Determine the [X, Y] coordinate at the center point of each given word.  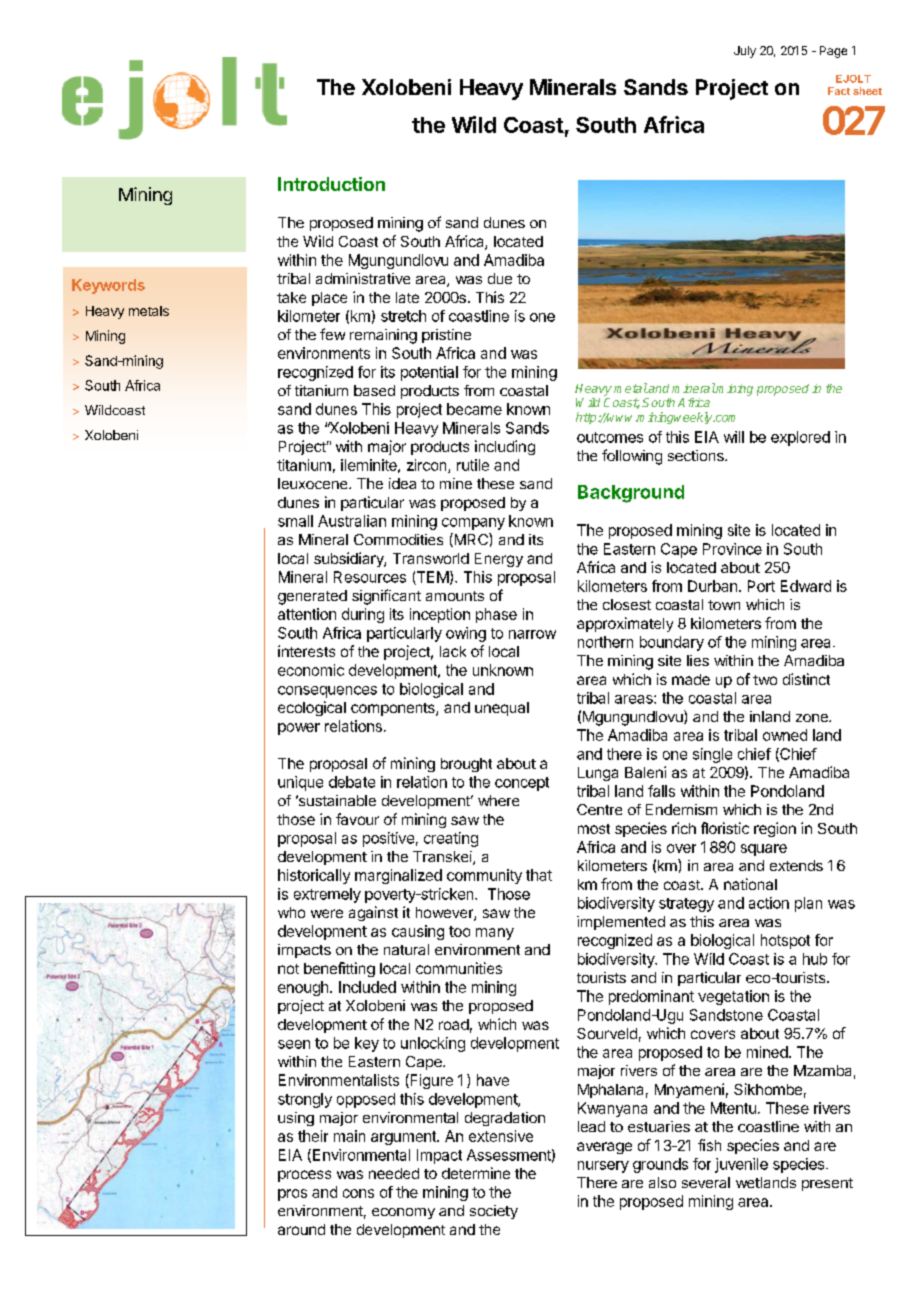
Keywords [108, 286]
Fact [839, 91]
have [493, 1080]
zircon [428, 466]
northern [605, 642]
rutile [473, 465]
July [745, 52]
